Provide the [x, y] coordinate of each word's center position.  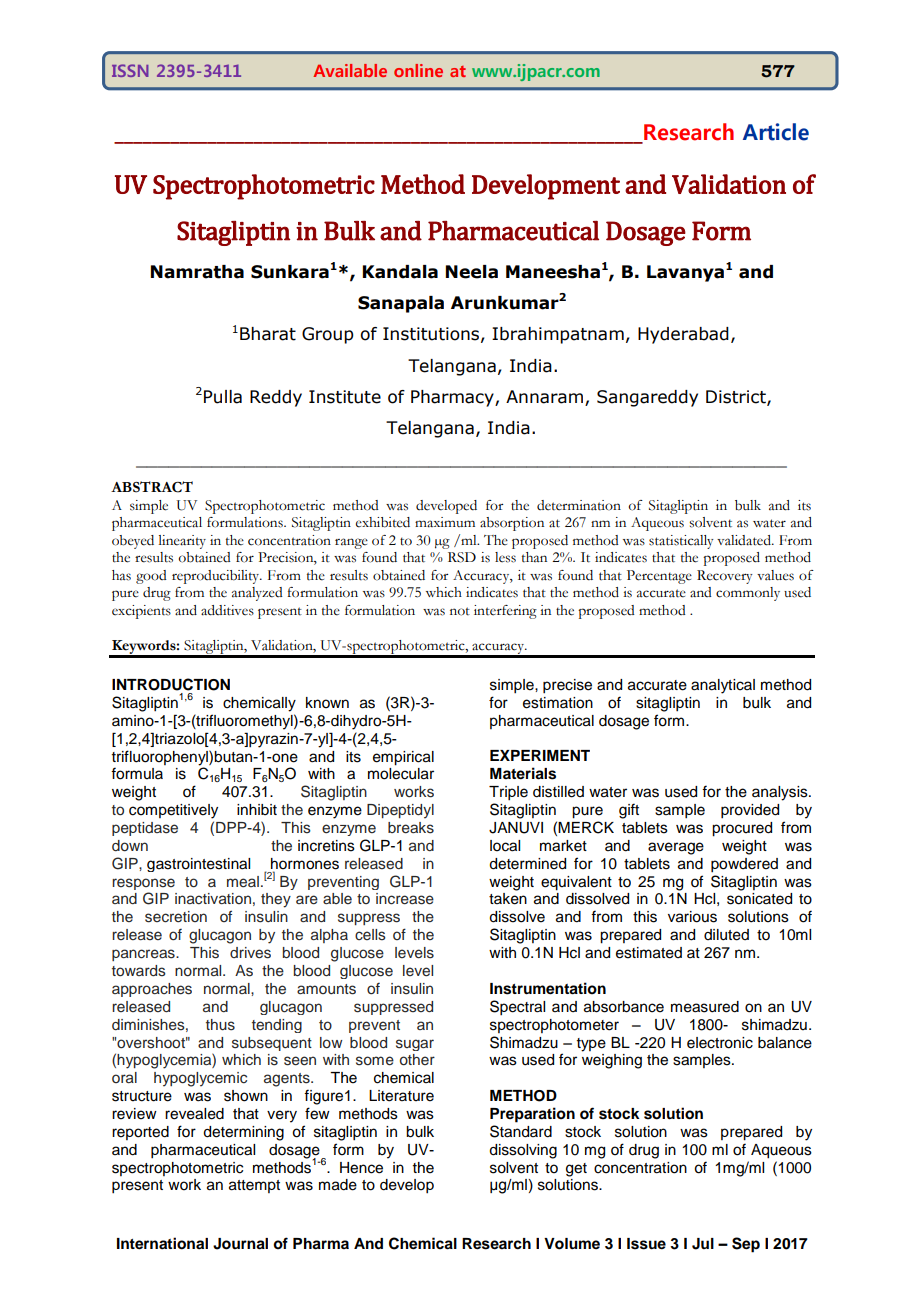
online [418, 70]
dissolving [523, 1151]
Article [776, 132]
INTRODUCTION [171, 684]
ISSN [130, 70]
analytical [723, 686]
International [162, 1243]
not [460, 611]
